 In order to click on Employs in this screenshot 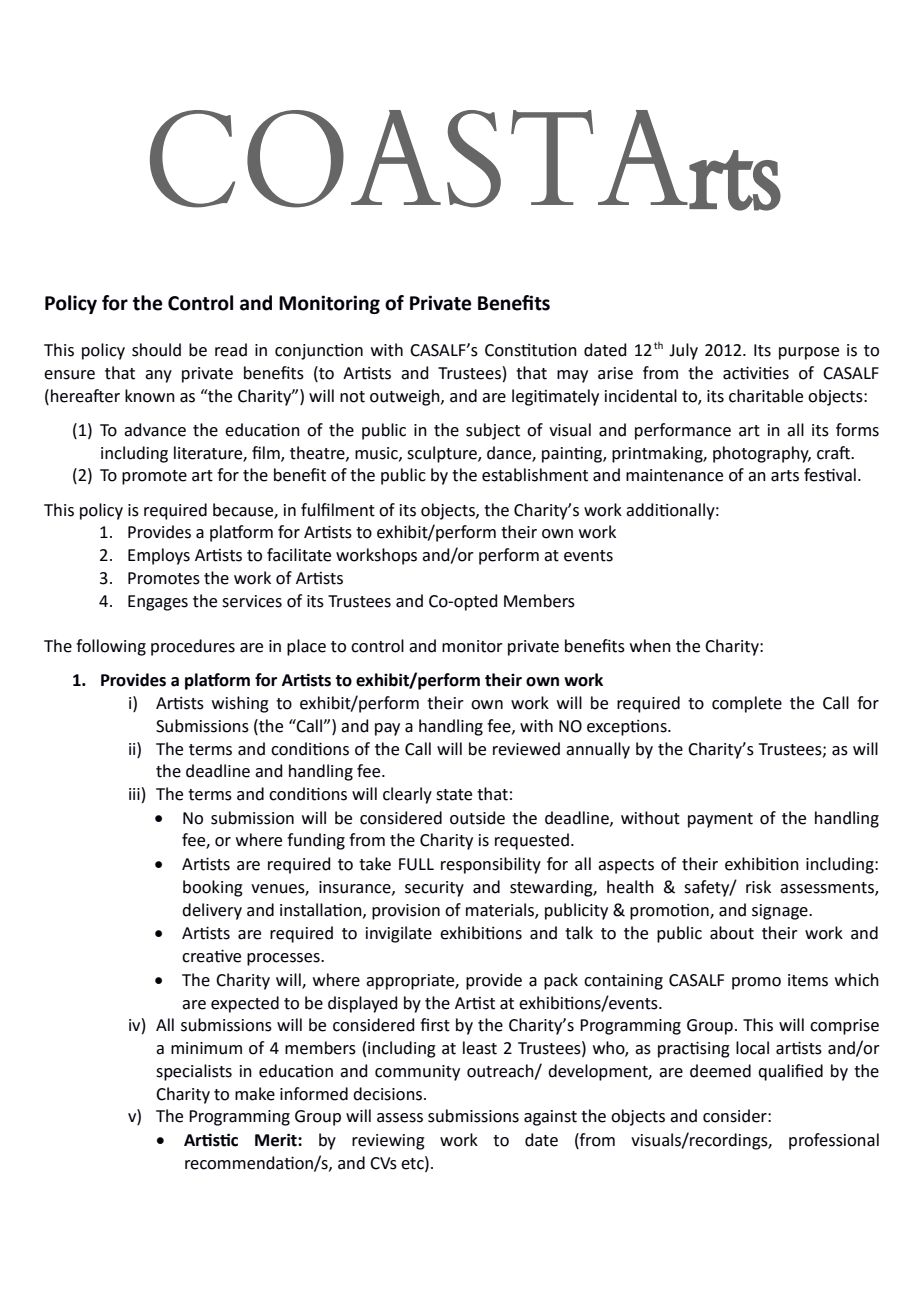, I will do `click(159, 556)`.
